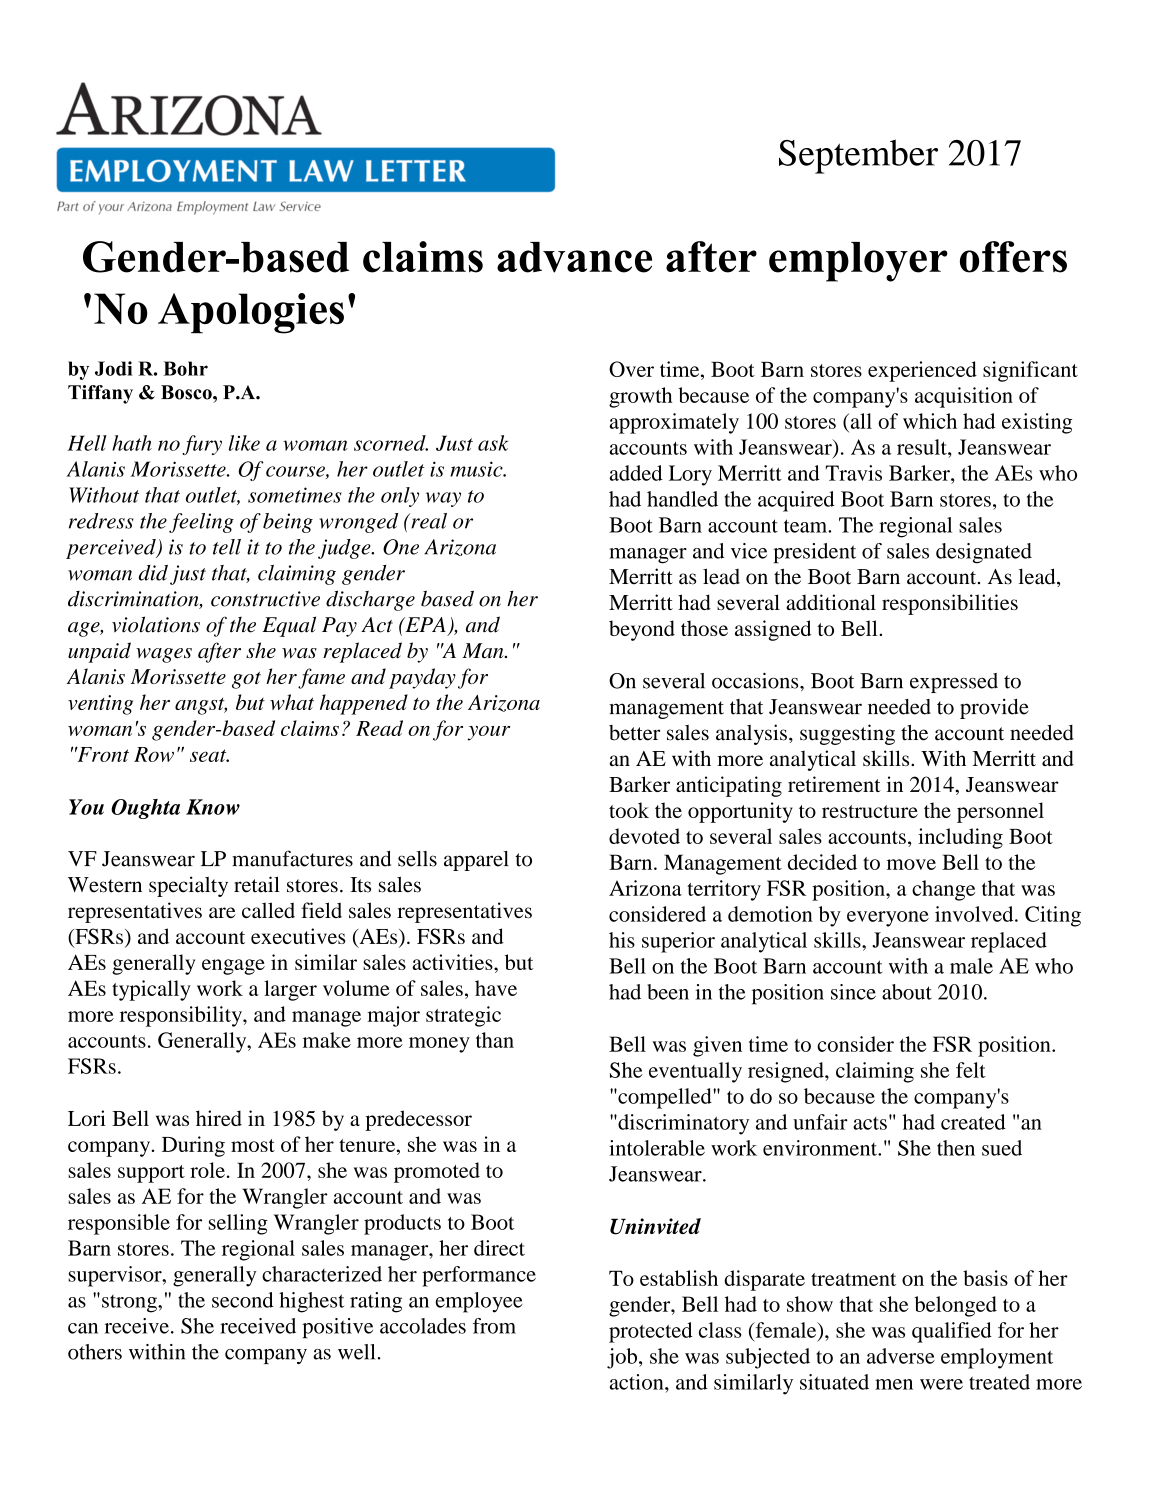 The width and height of the document is (1150, 1488). Describe the element at coordinates (629, 810) in the document. I see `took` at that location.
